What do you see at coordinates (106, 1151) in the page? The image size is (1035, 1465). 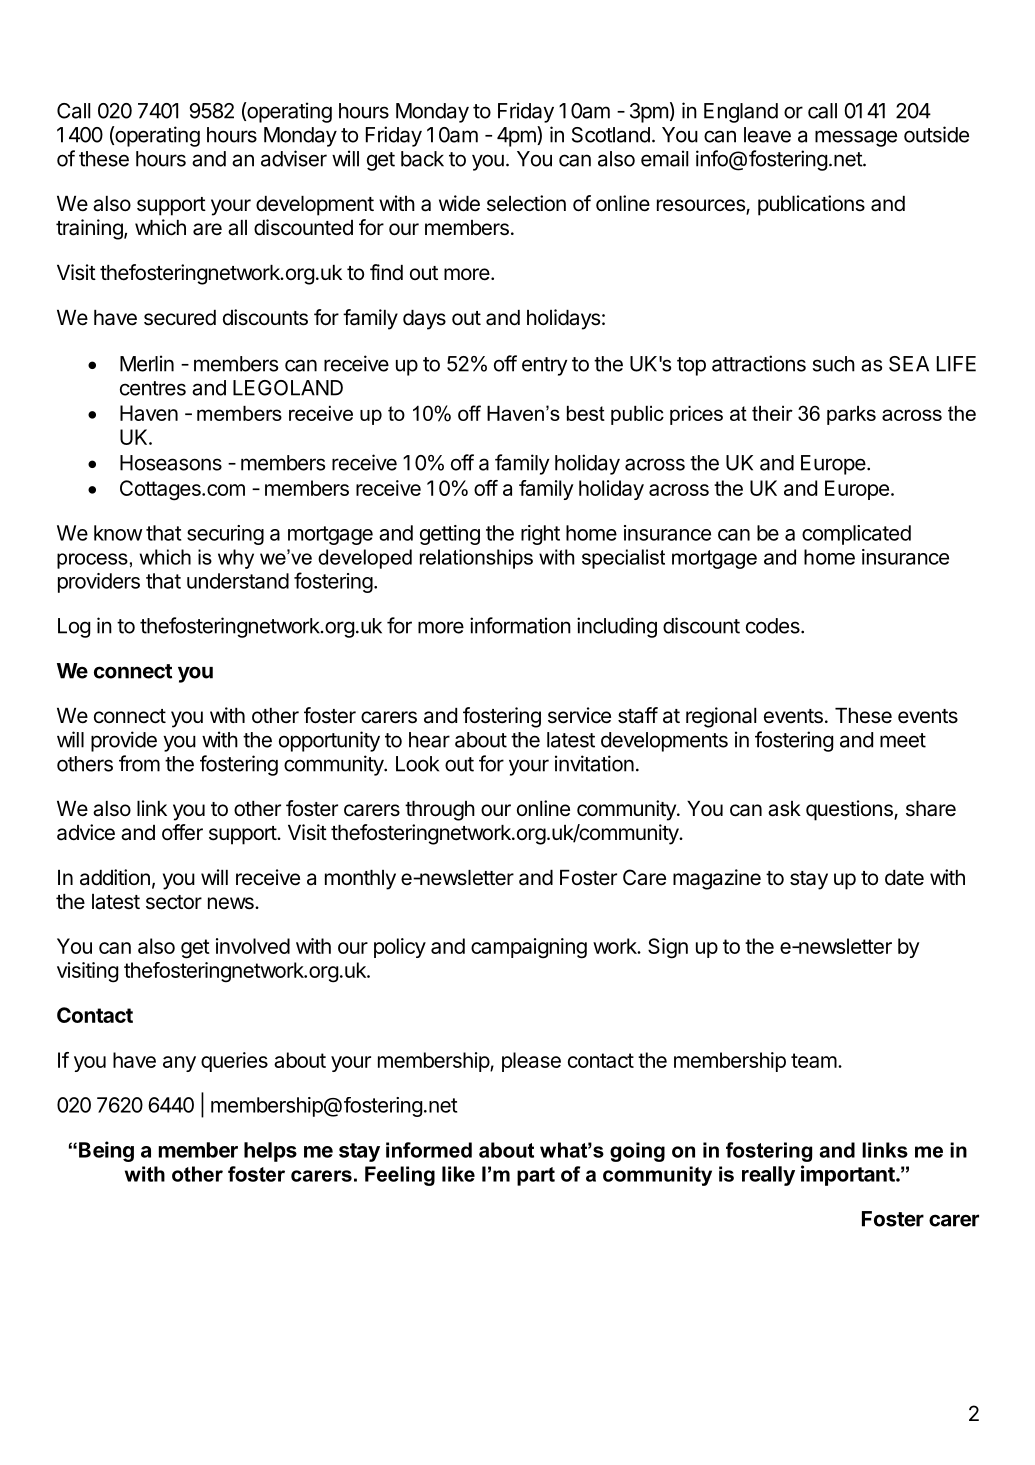 I see `Being` at bounding box center [106, 1151].
